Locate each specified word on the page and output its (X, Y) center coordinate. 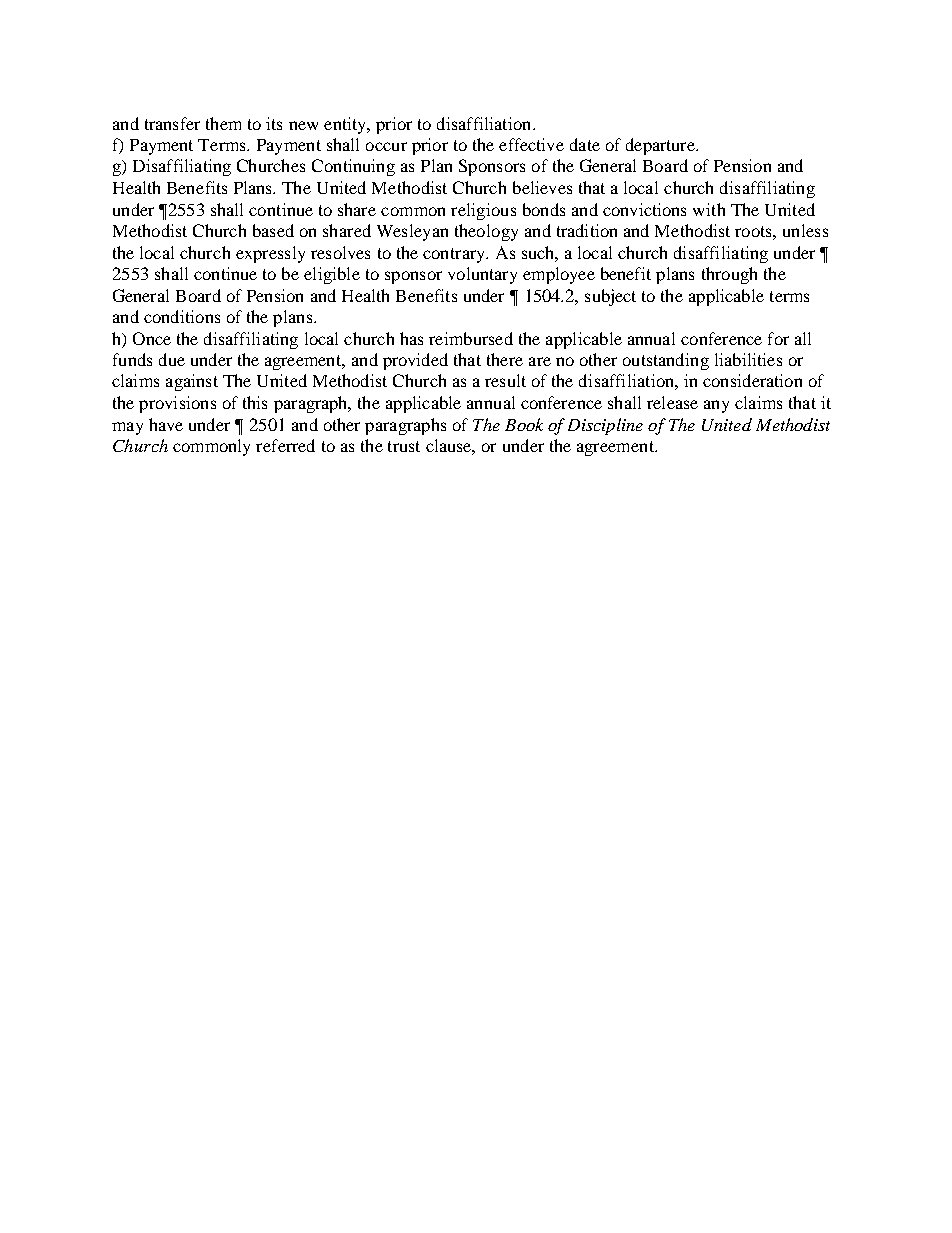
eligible (332, 275)
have (166, 424)
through (729, 275)
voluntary (482, 275)
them (223, 123)
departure (662, 146)
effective (531, 144)
